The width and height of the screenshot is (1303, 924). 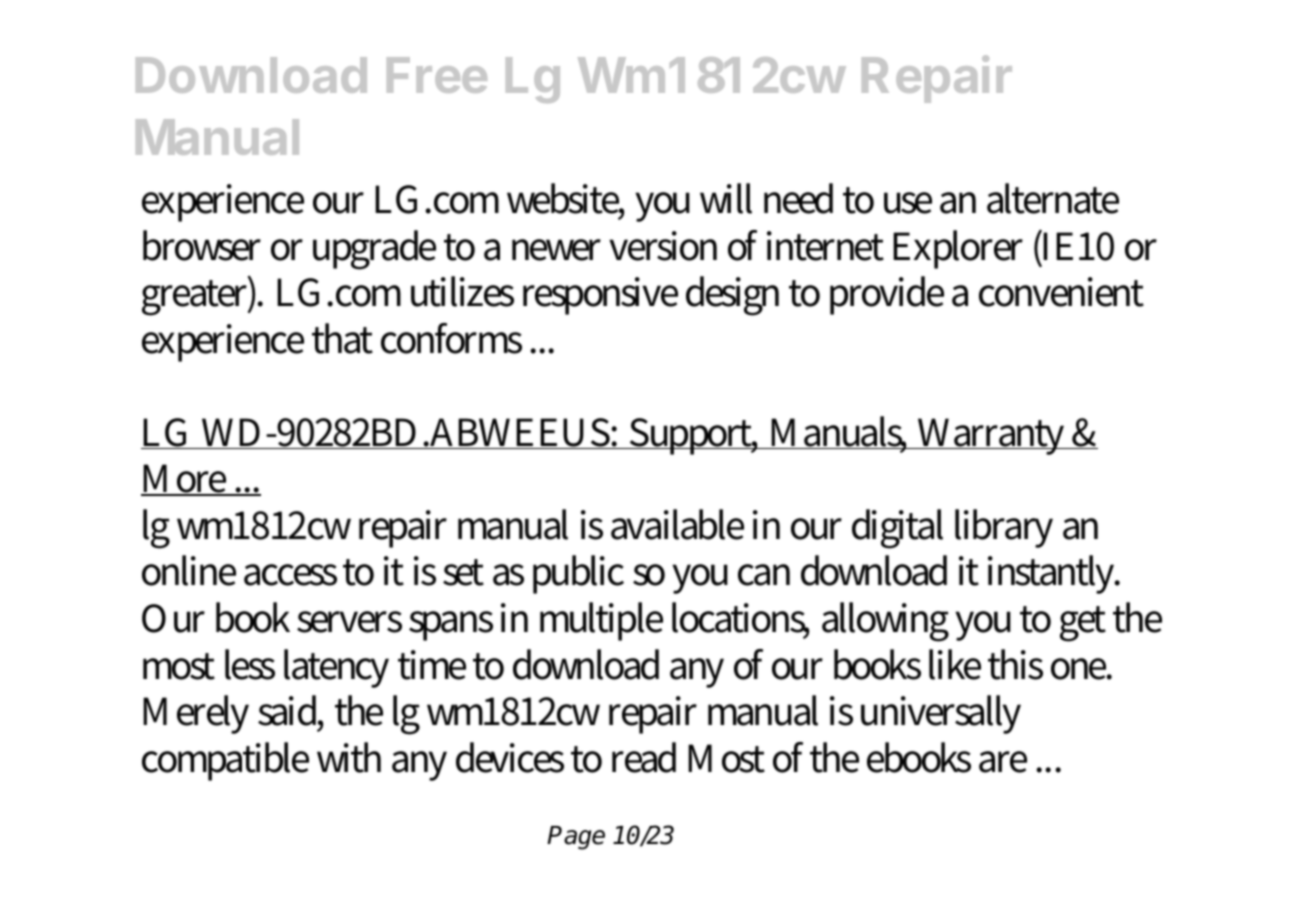 I want to click on alternate, so click(x=1053, y=198).
